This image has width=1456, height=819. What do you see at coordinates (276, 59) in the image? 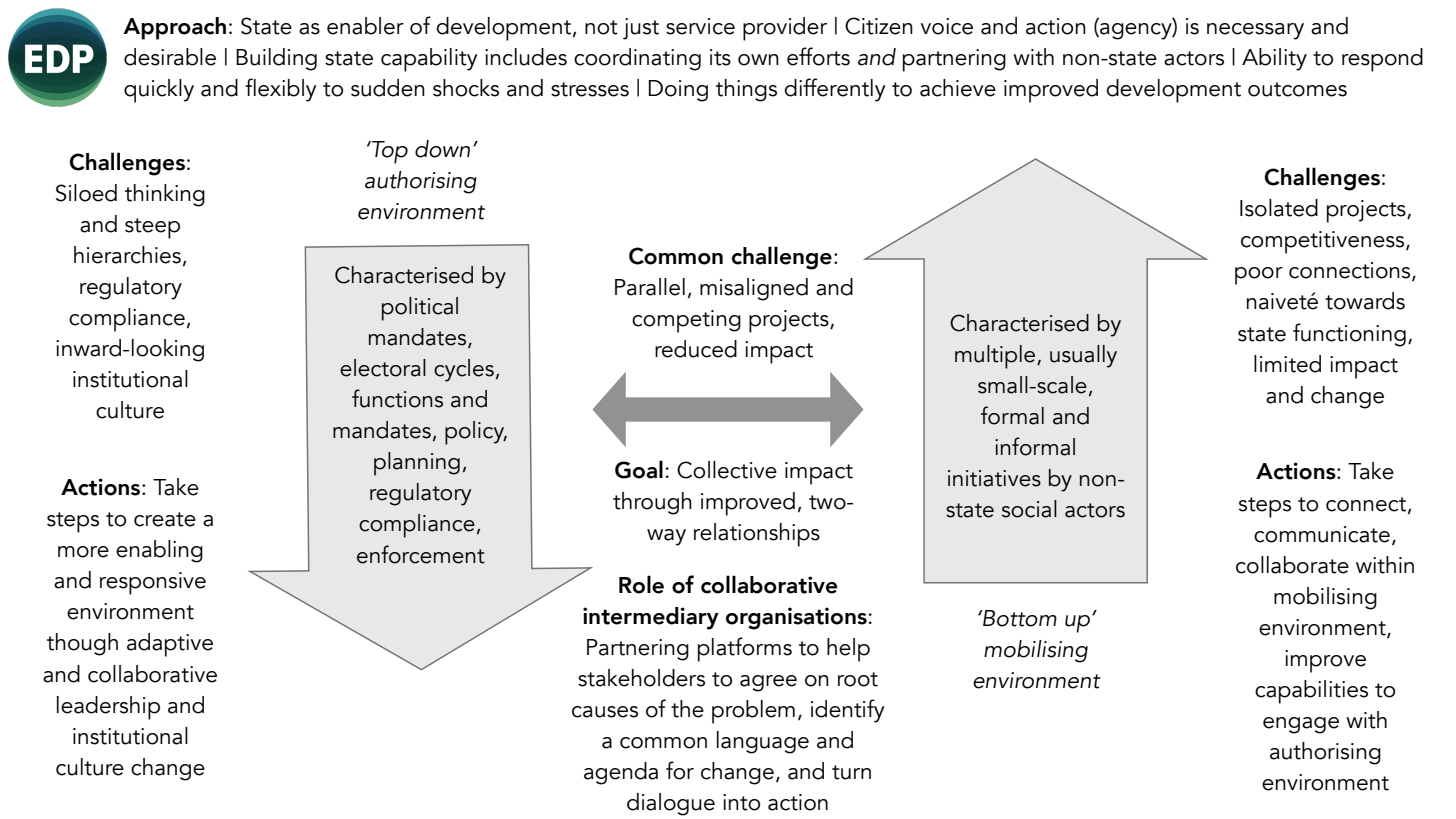
I see `Building` at bounding box center [276, 59].
